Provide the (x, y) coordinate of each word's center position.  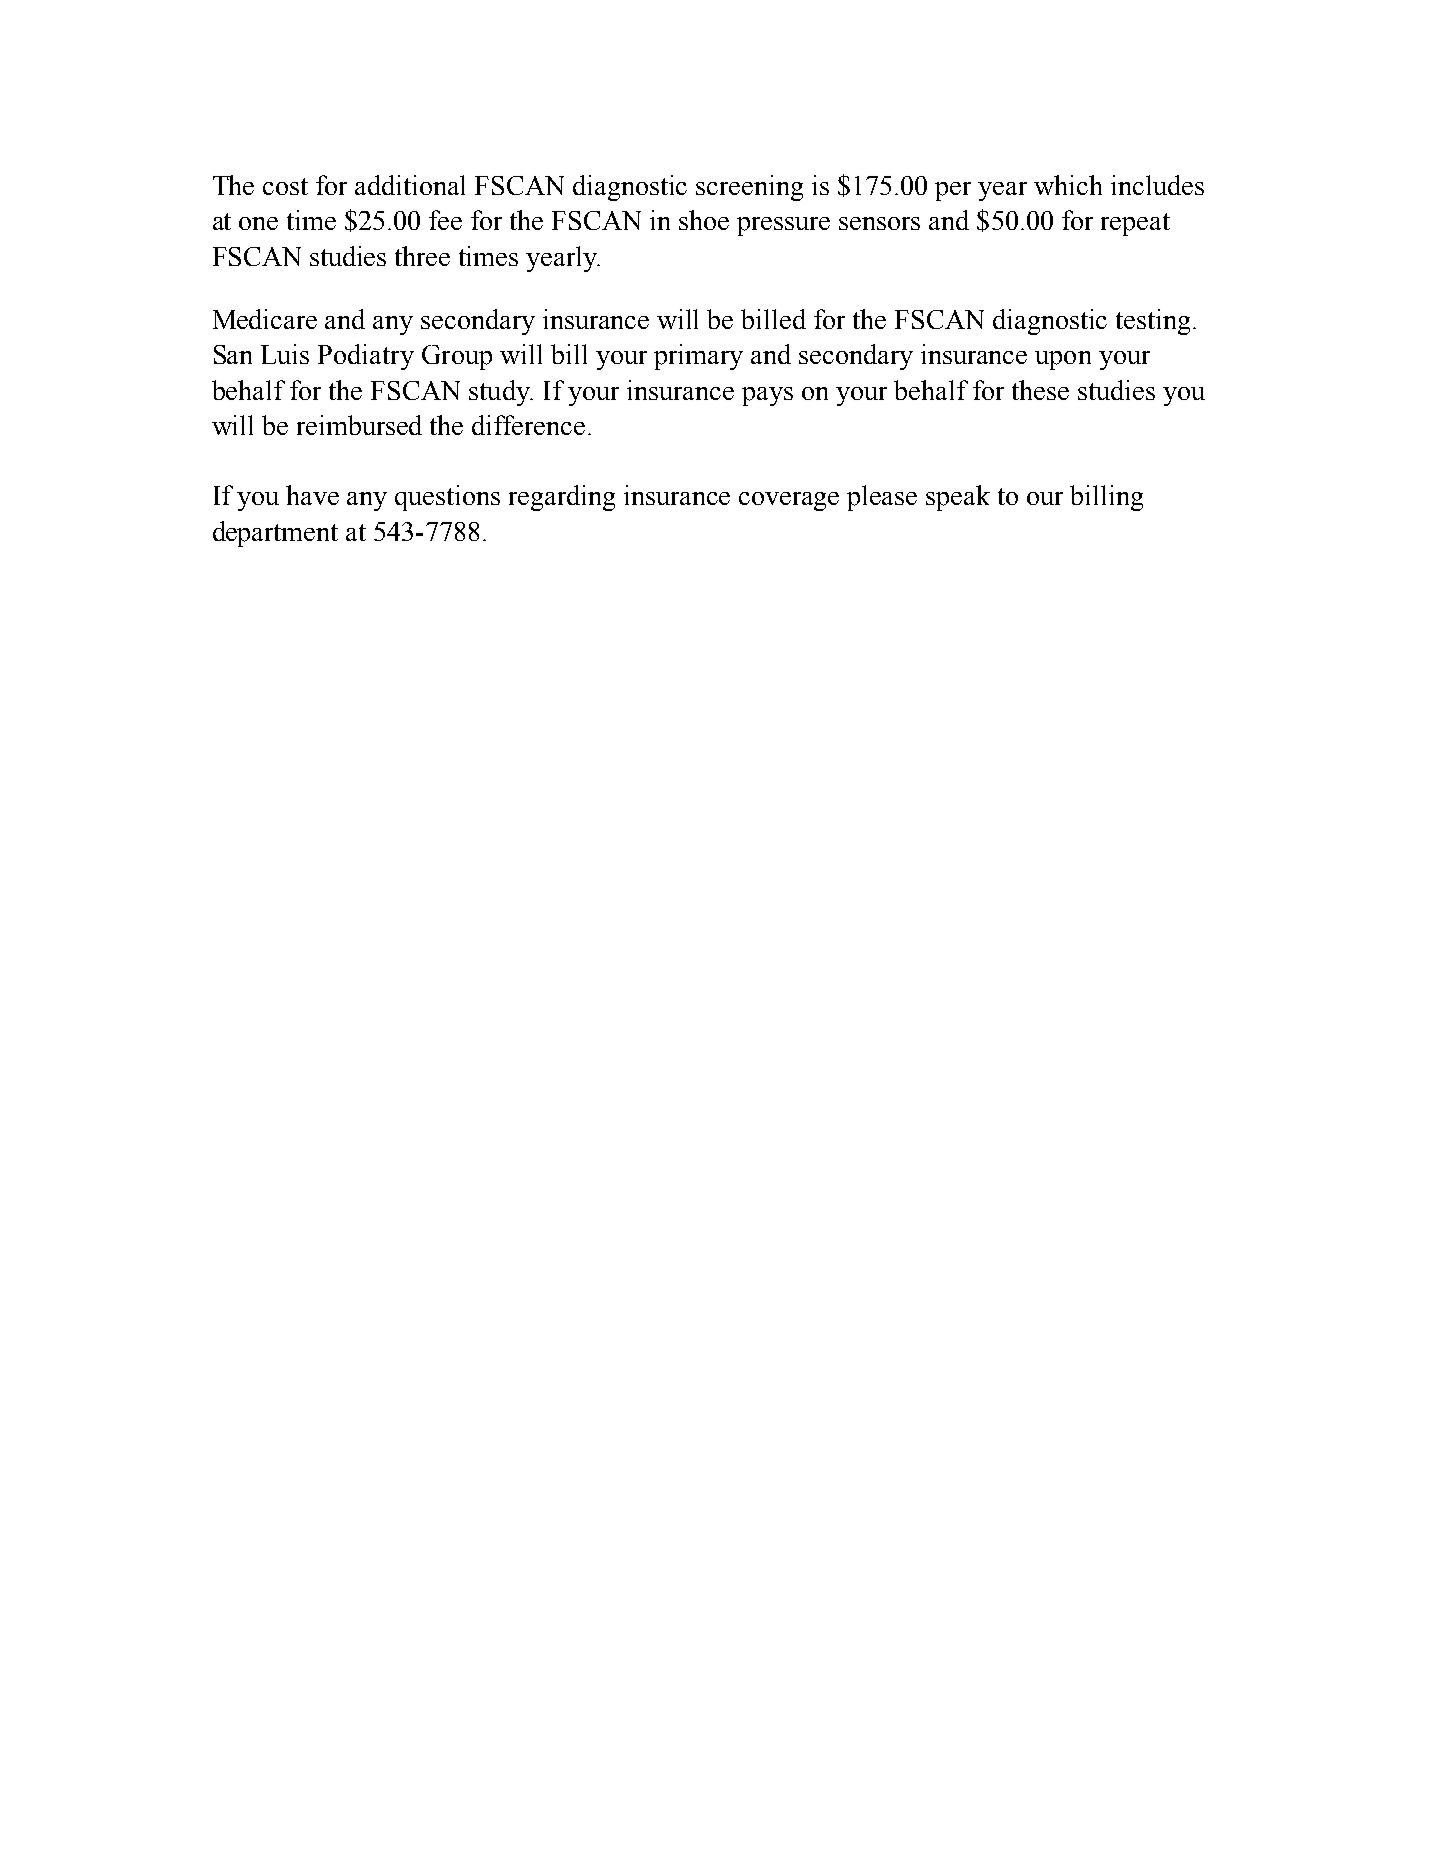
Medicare (265, 319)
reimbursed (359, 425)
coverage (789, 501)
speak (958, 498)
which (1068, 185)
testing (1153, 322)
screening (749, 188)
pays (767, 396)
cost (285, 186)
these (1040, 390)
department (275, 534)
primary (698, 357)
